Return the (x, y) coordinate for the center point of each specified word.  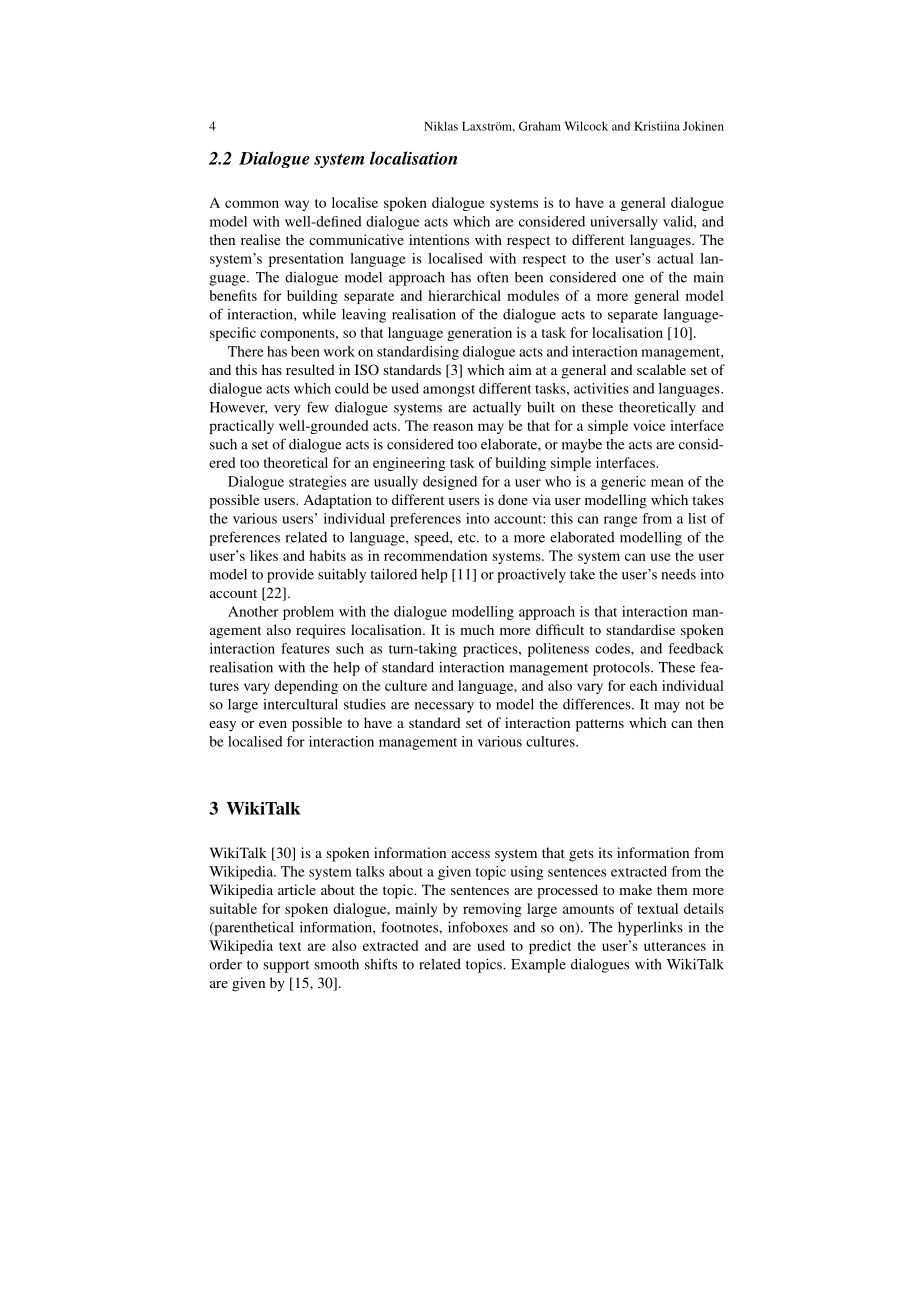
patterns (600, 725)
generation (479, 334)
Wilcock (586, 126)
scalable (661, 369)
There (246, 351)
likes (264, 555)
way (297, 205)
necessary (444, 707)
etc (468, 538)
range (621, 521)
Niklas (441, 126)
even (273, 724)
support (286, 966)
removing (492, 910)
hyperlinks (650, 929)
